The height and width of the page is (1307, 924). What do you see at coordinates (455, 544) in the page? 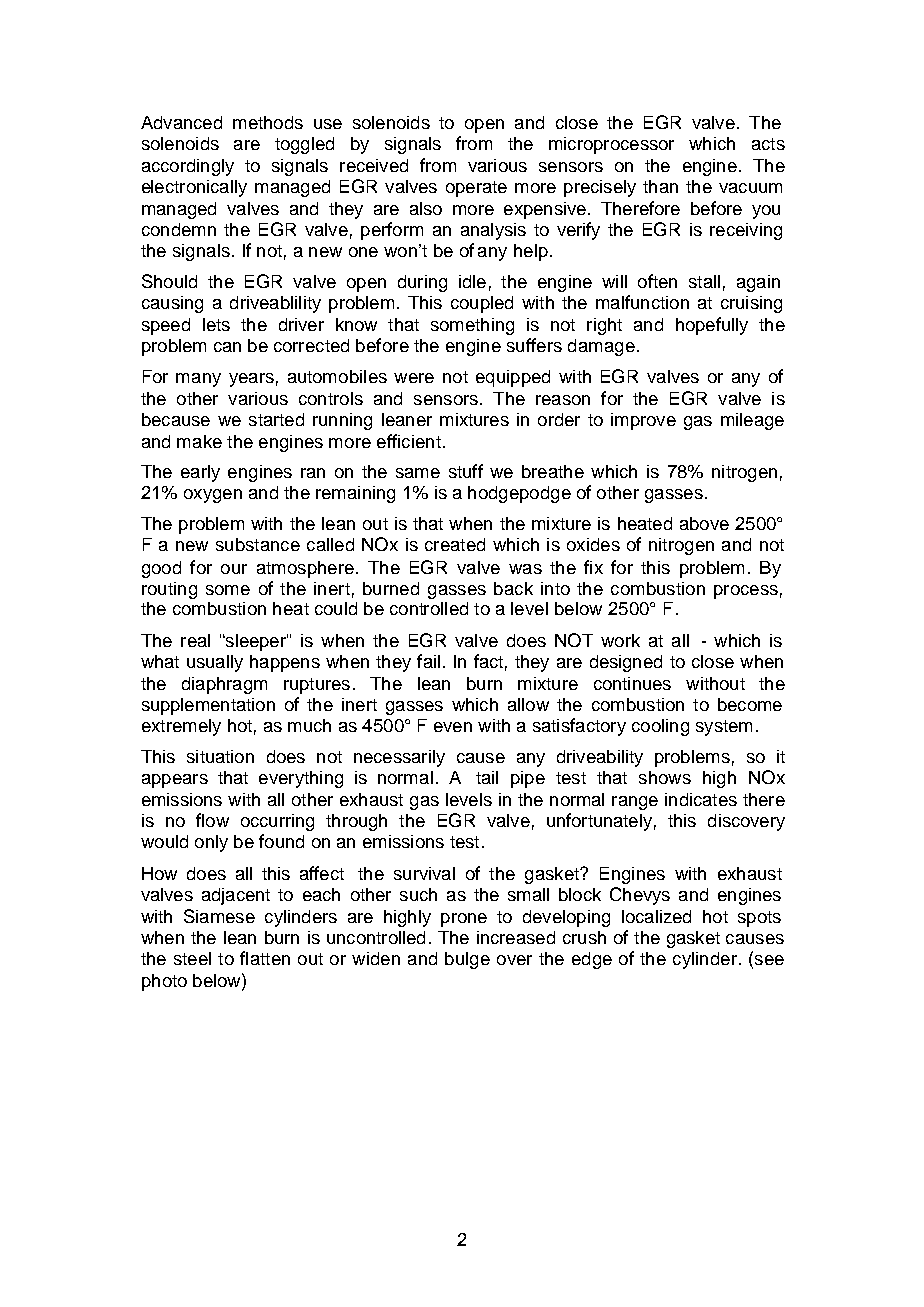
I see `created` at bounding box center [455, 544].
